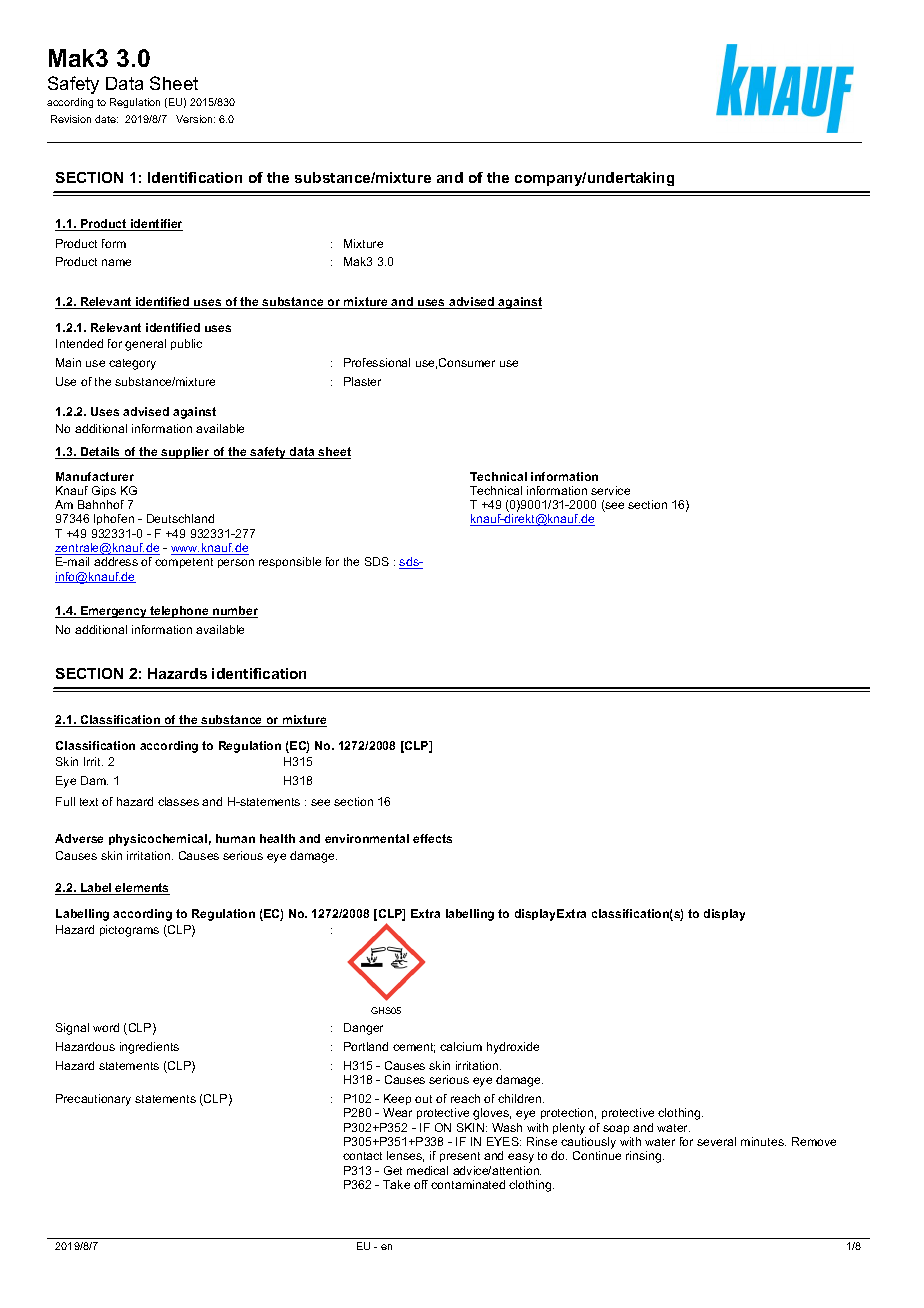 This image has width=924, height=1308. Describe the element at coordinates (290, 562) in the image. I see `responsible` at that location.
